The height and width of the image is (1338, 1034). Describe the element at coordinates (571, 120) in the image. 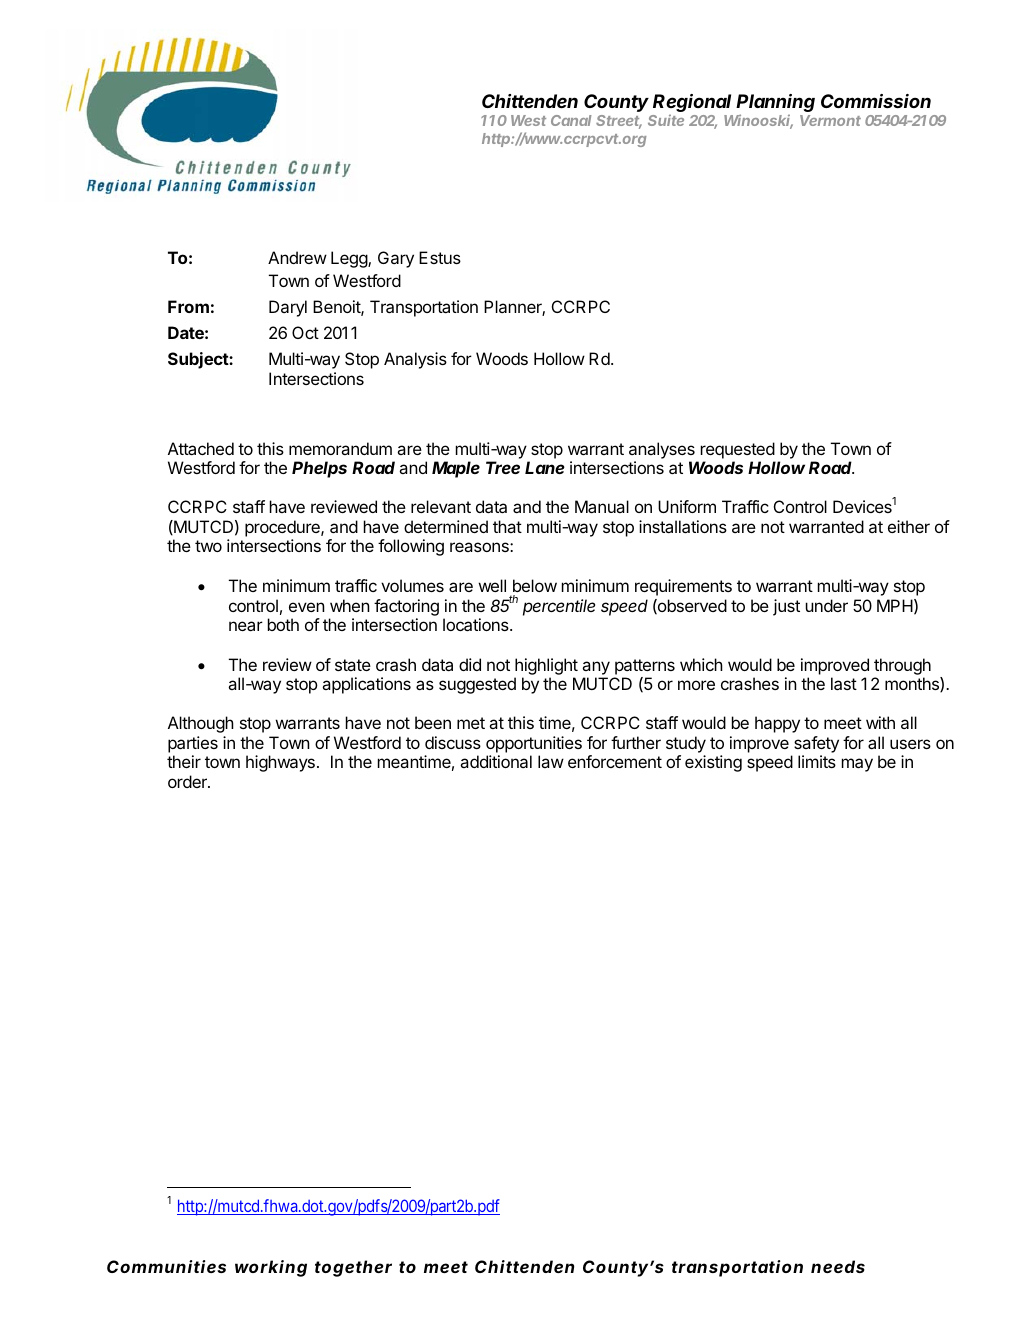

I see `Canal` at that location.
